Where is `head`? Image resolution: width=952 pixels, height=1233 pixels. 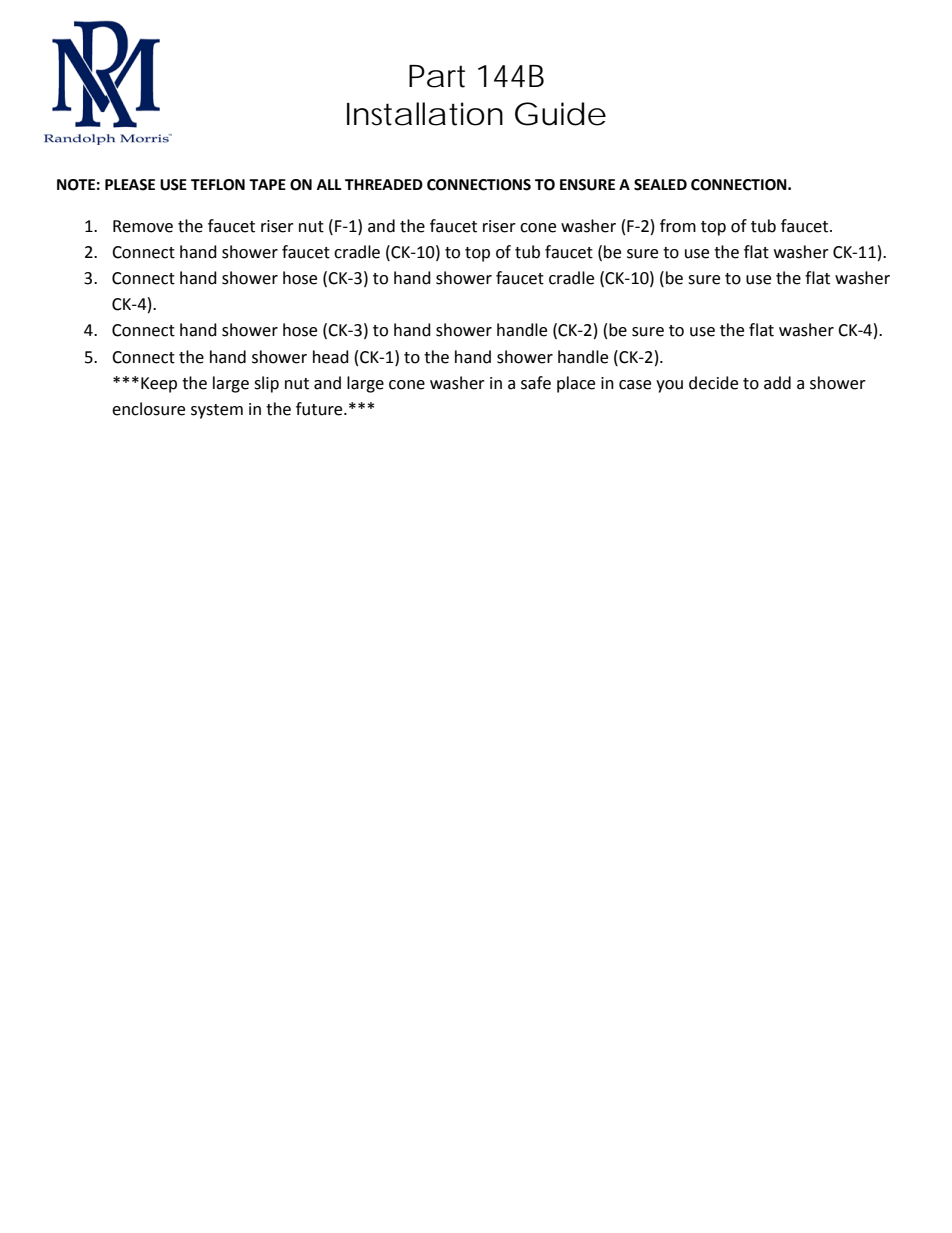 head is located at coordinates (331, 357).
